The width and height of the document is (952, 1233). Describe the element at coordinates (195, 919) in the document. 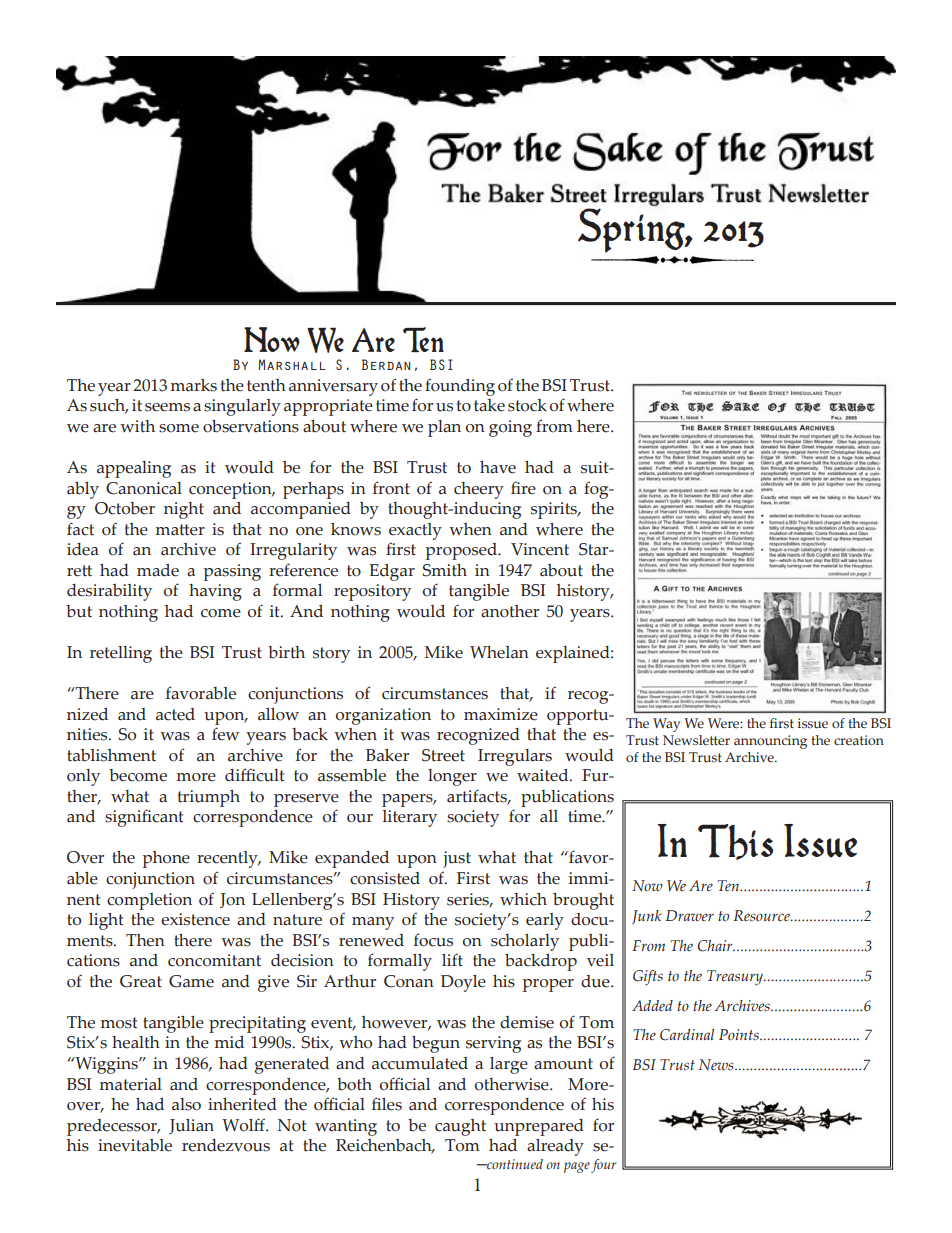

I see `existence` at that location.
